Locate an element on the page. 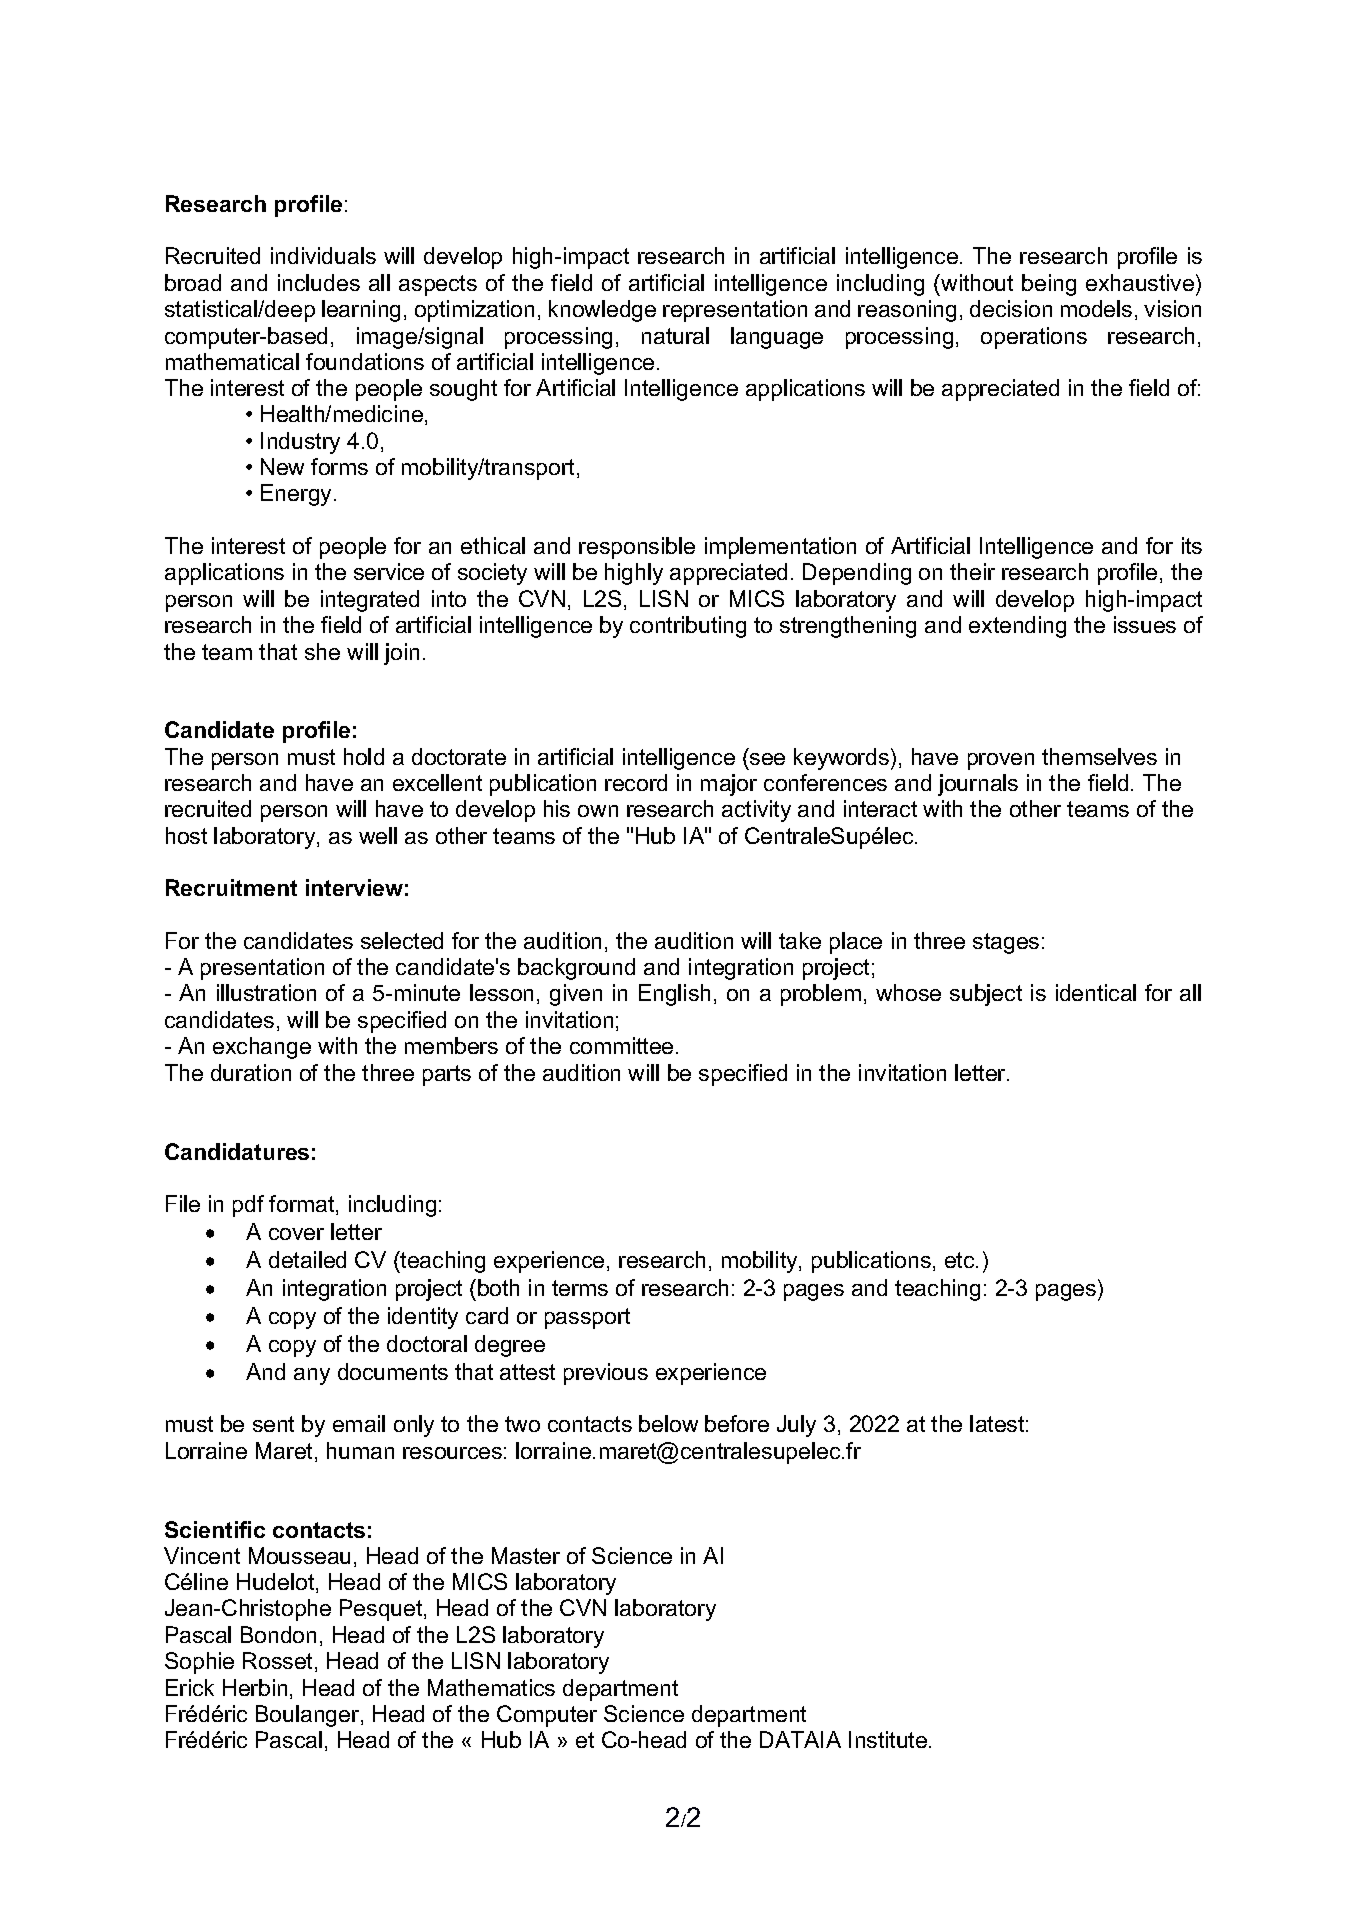 The width and height of the document is (1363, 1928). Mathematics is located at coordinates (491, 1687).
